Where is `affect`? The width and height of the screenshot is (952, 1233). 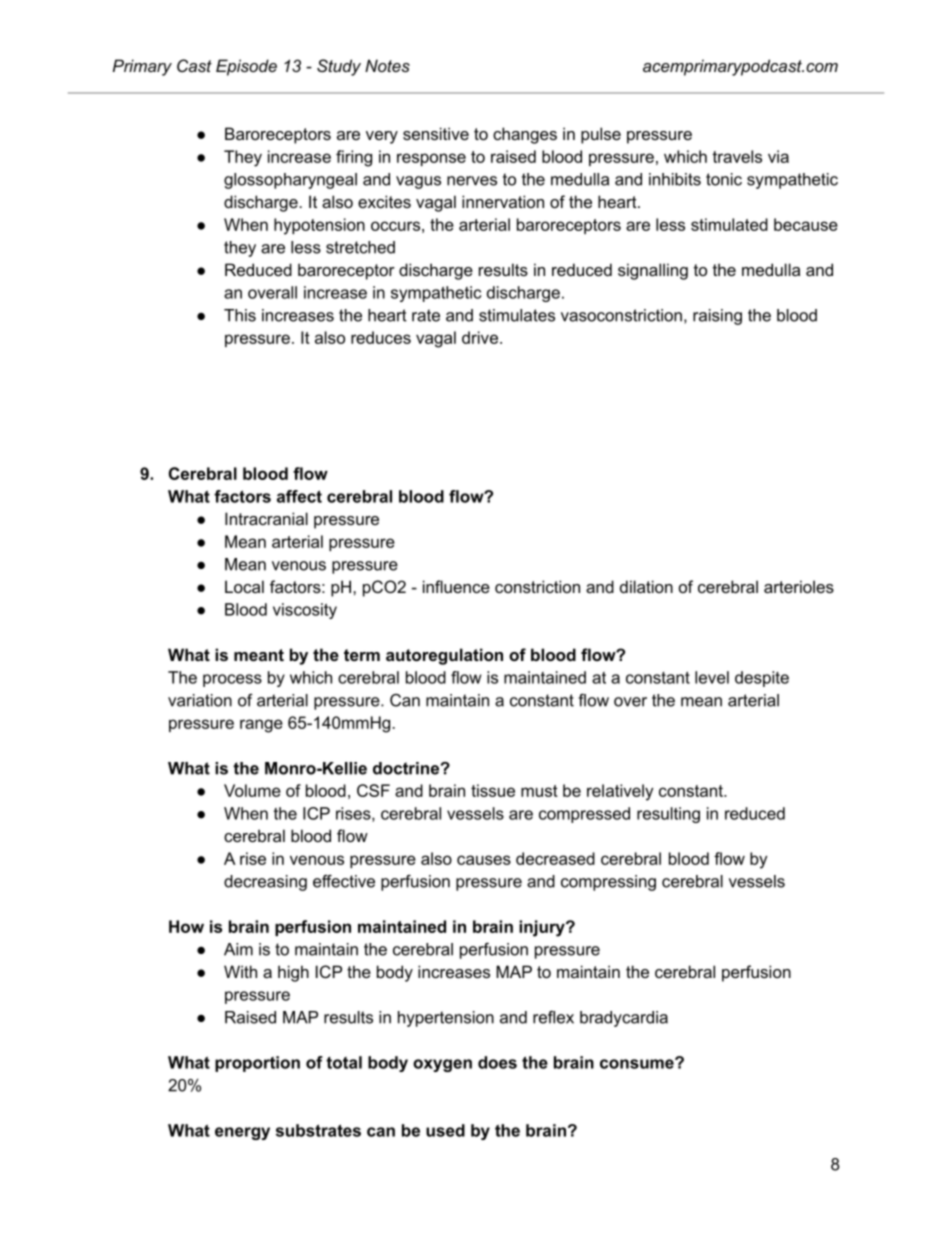
affect is located at coordinates (299, 496).
